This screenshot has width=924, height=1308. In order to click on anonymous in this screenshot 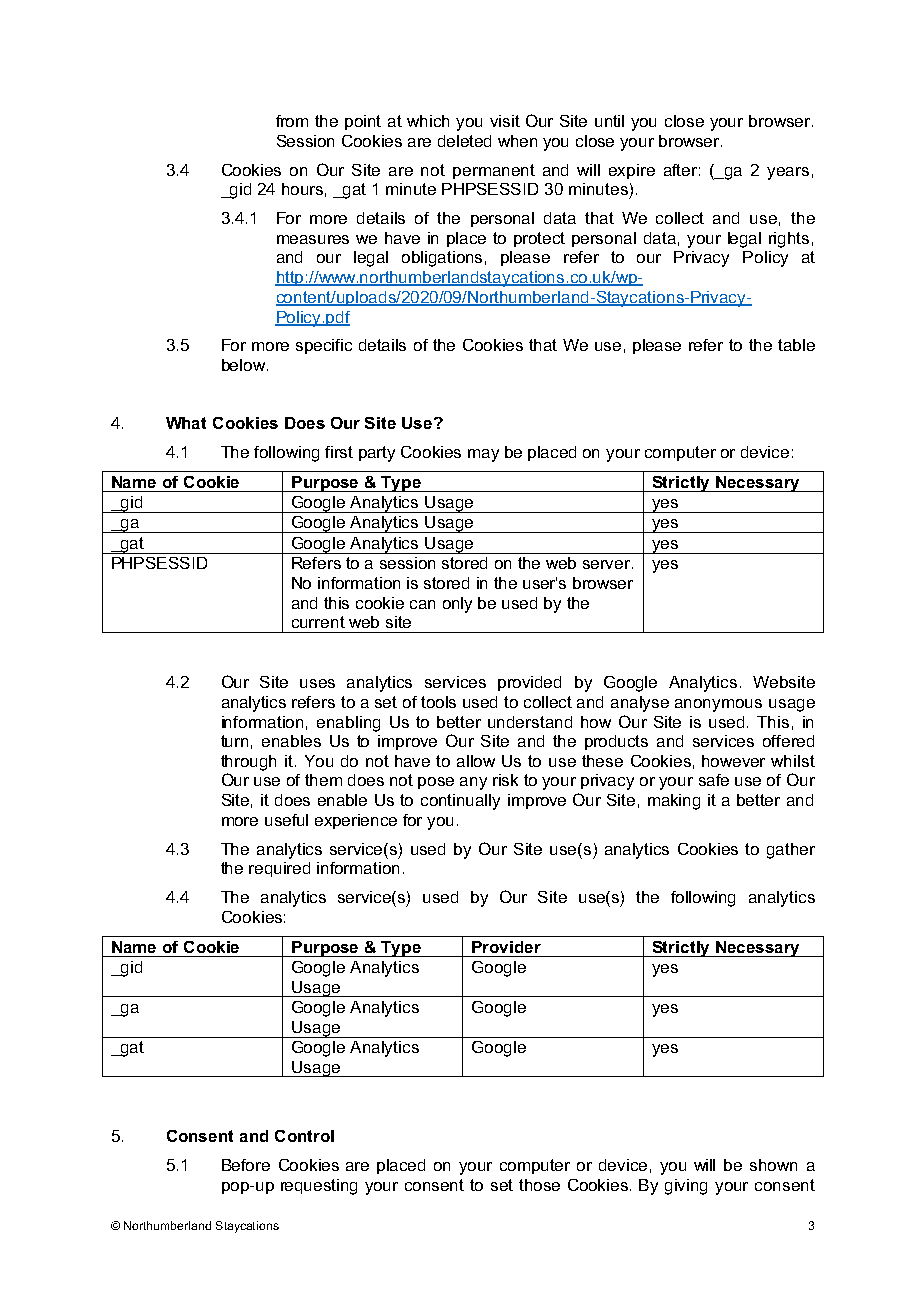, I will do `click(718, 705)`.
